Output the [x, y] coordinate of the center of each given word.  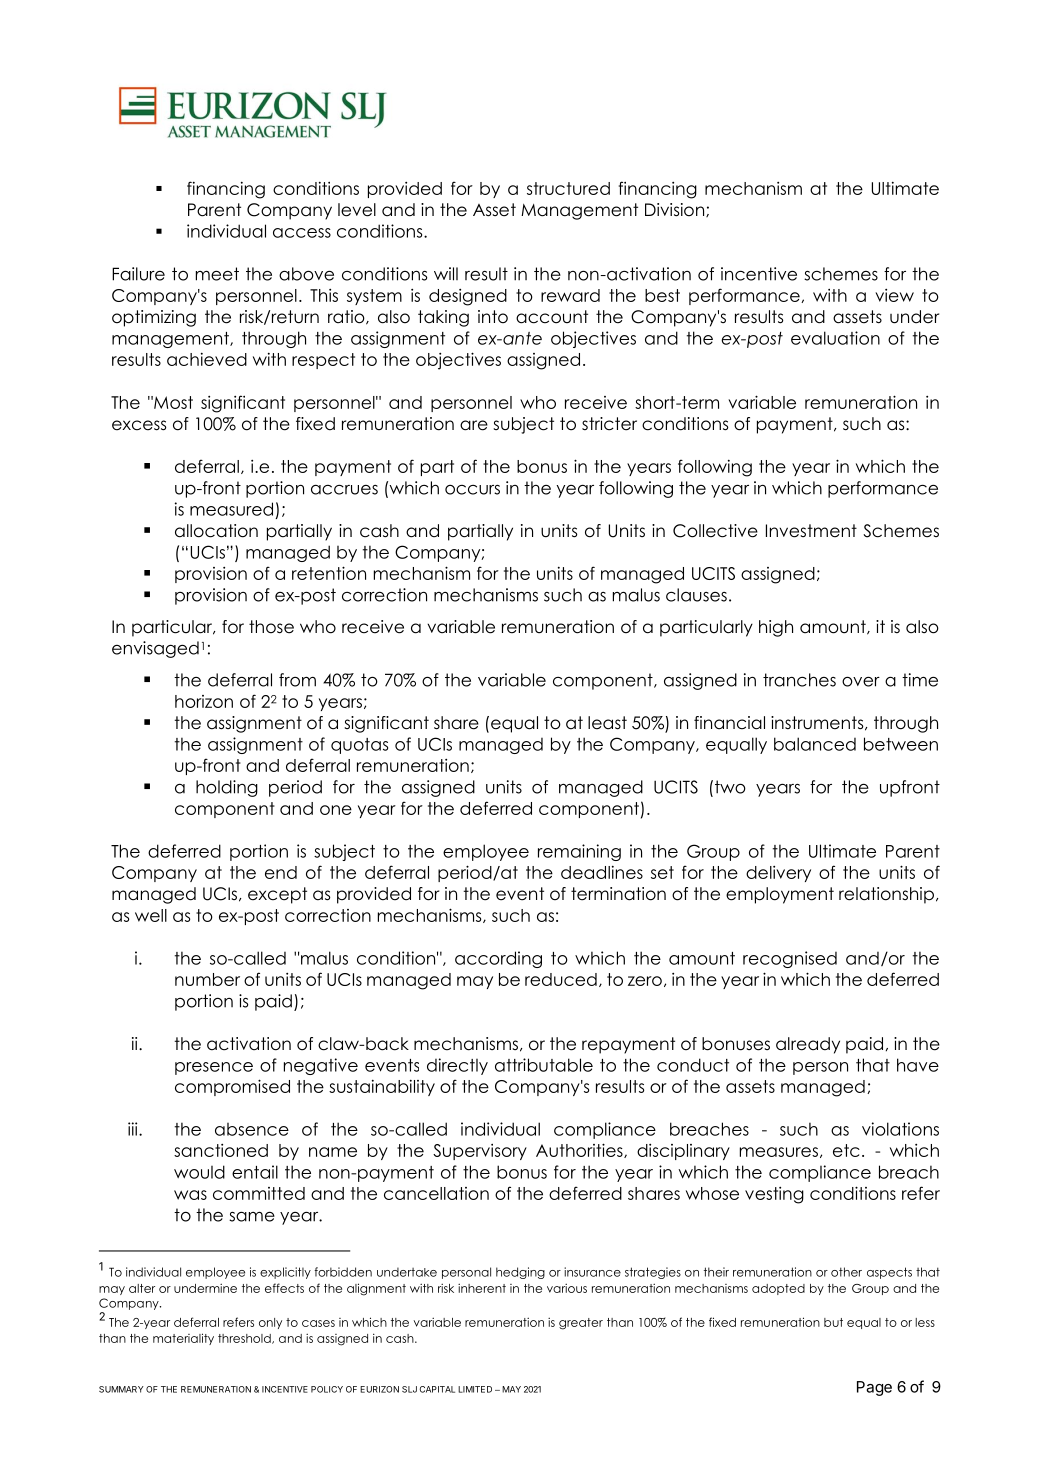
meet [217, 274]
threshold [245, 1339]
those [271, 627]
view [894, 295]
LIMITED [475, 1389]
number [207, 979]
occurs [472, 490]
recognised [790, 959]
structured [568, 188]
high [776, 628]
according [498, 959]
